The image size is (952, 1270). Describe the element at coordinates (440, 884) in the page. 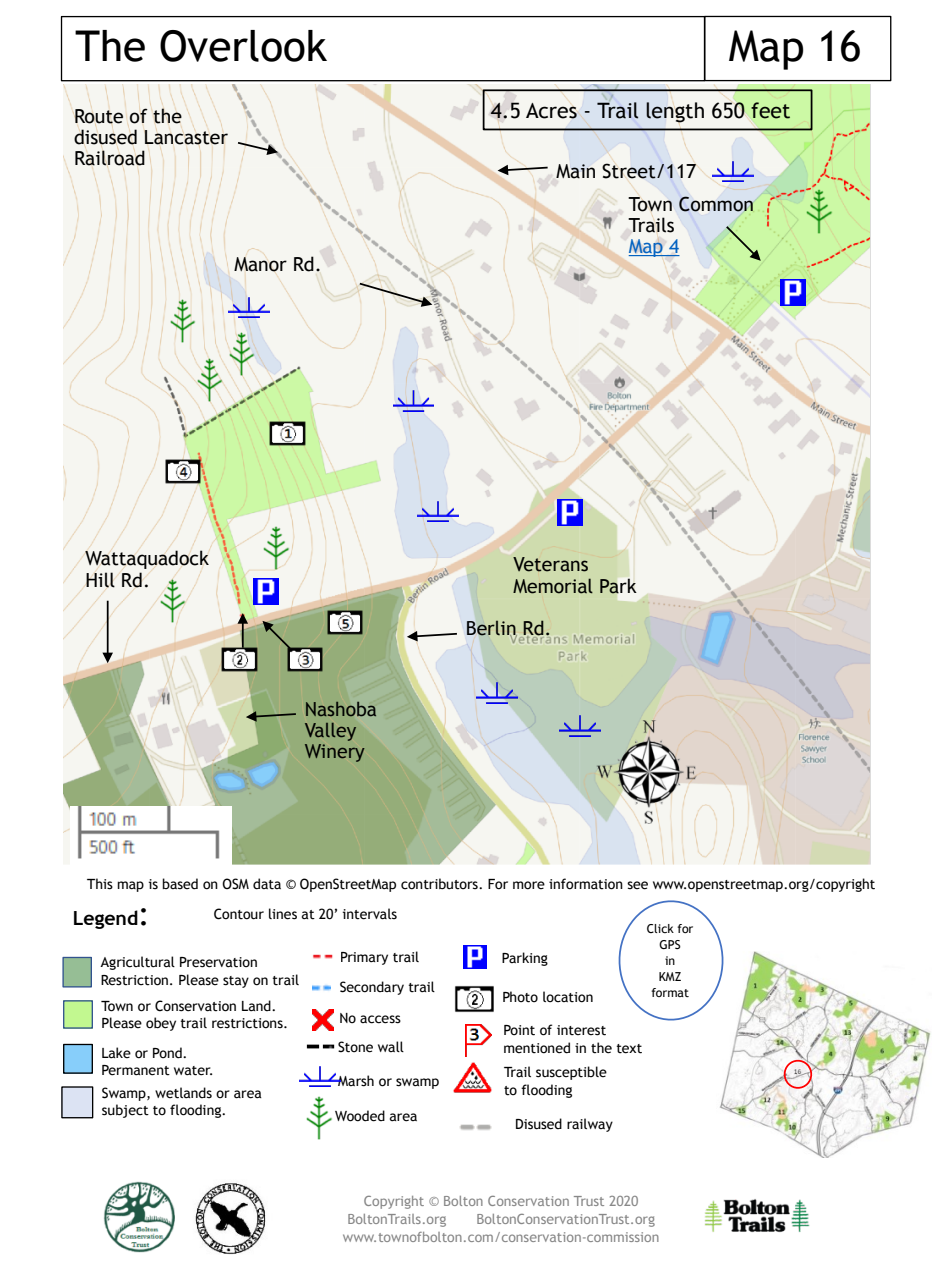

I see `contributors` at that location.
